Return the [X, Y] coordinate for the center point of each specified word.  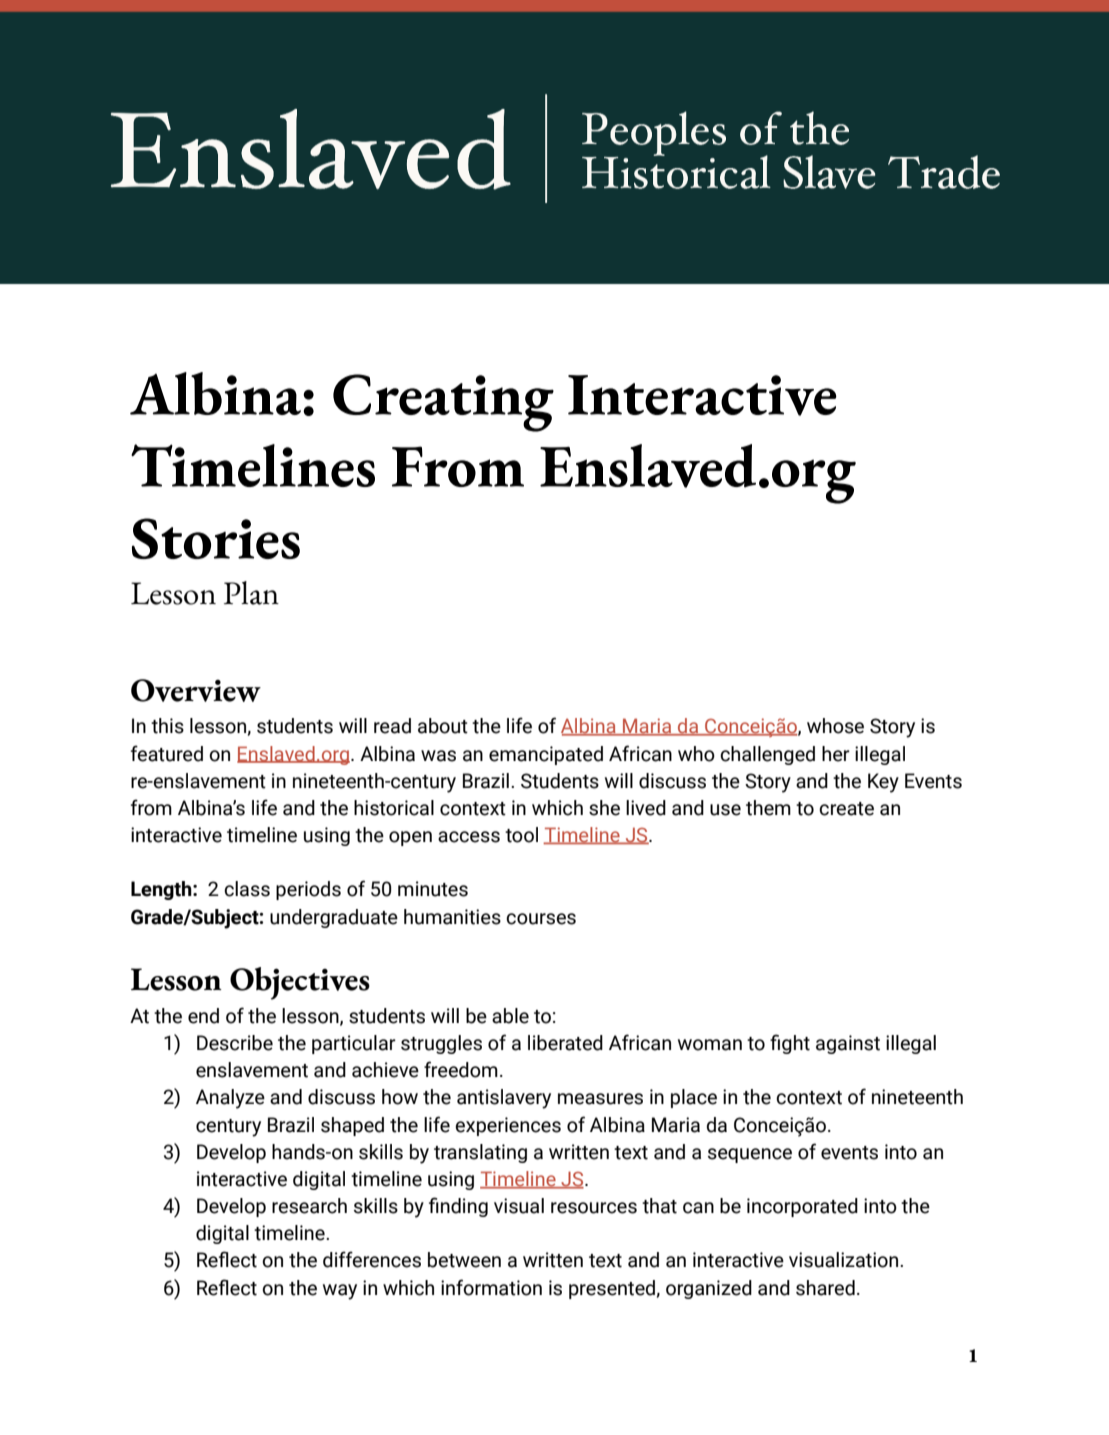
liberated [565, 1043]
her [836, 754]
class [247, 889]
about [443, 726]
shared [825, 1288]
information [491, 1287]
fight [790, 1044]
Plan [251, 593]
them [768, 808]
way [340, 1292]
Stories [216, 538]
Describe [235, 1043]
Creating [443, 403]
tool [521, 835]
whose [835, 726]
